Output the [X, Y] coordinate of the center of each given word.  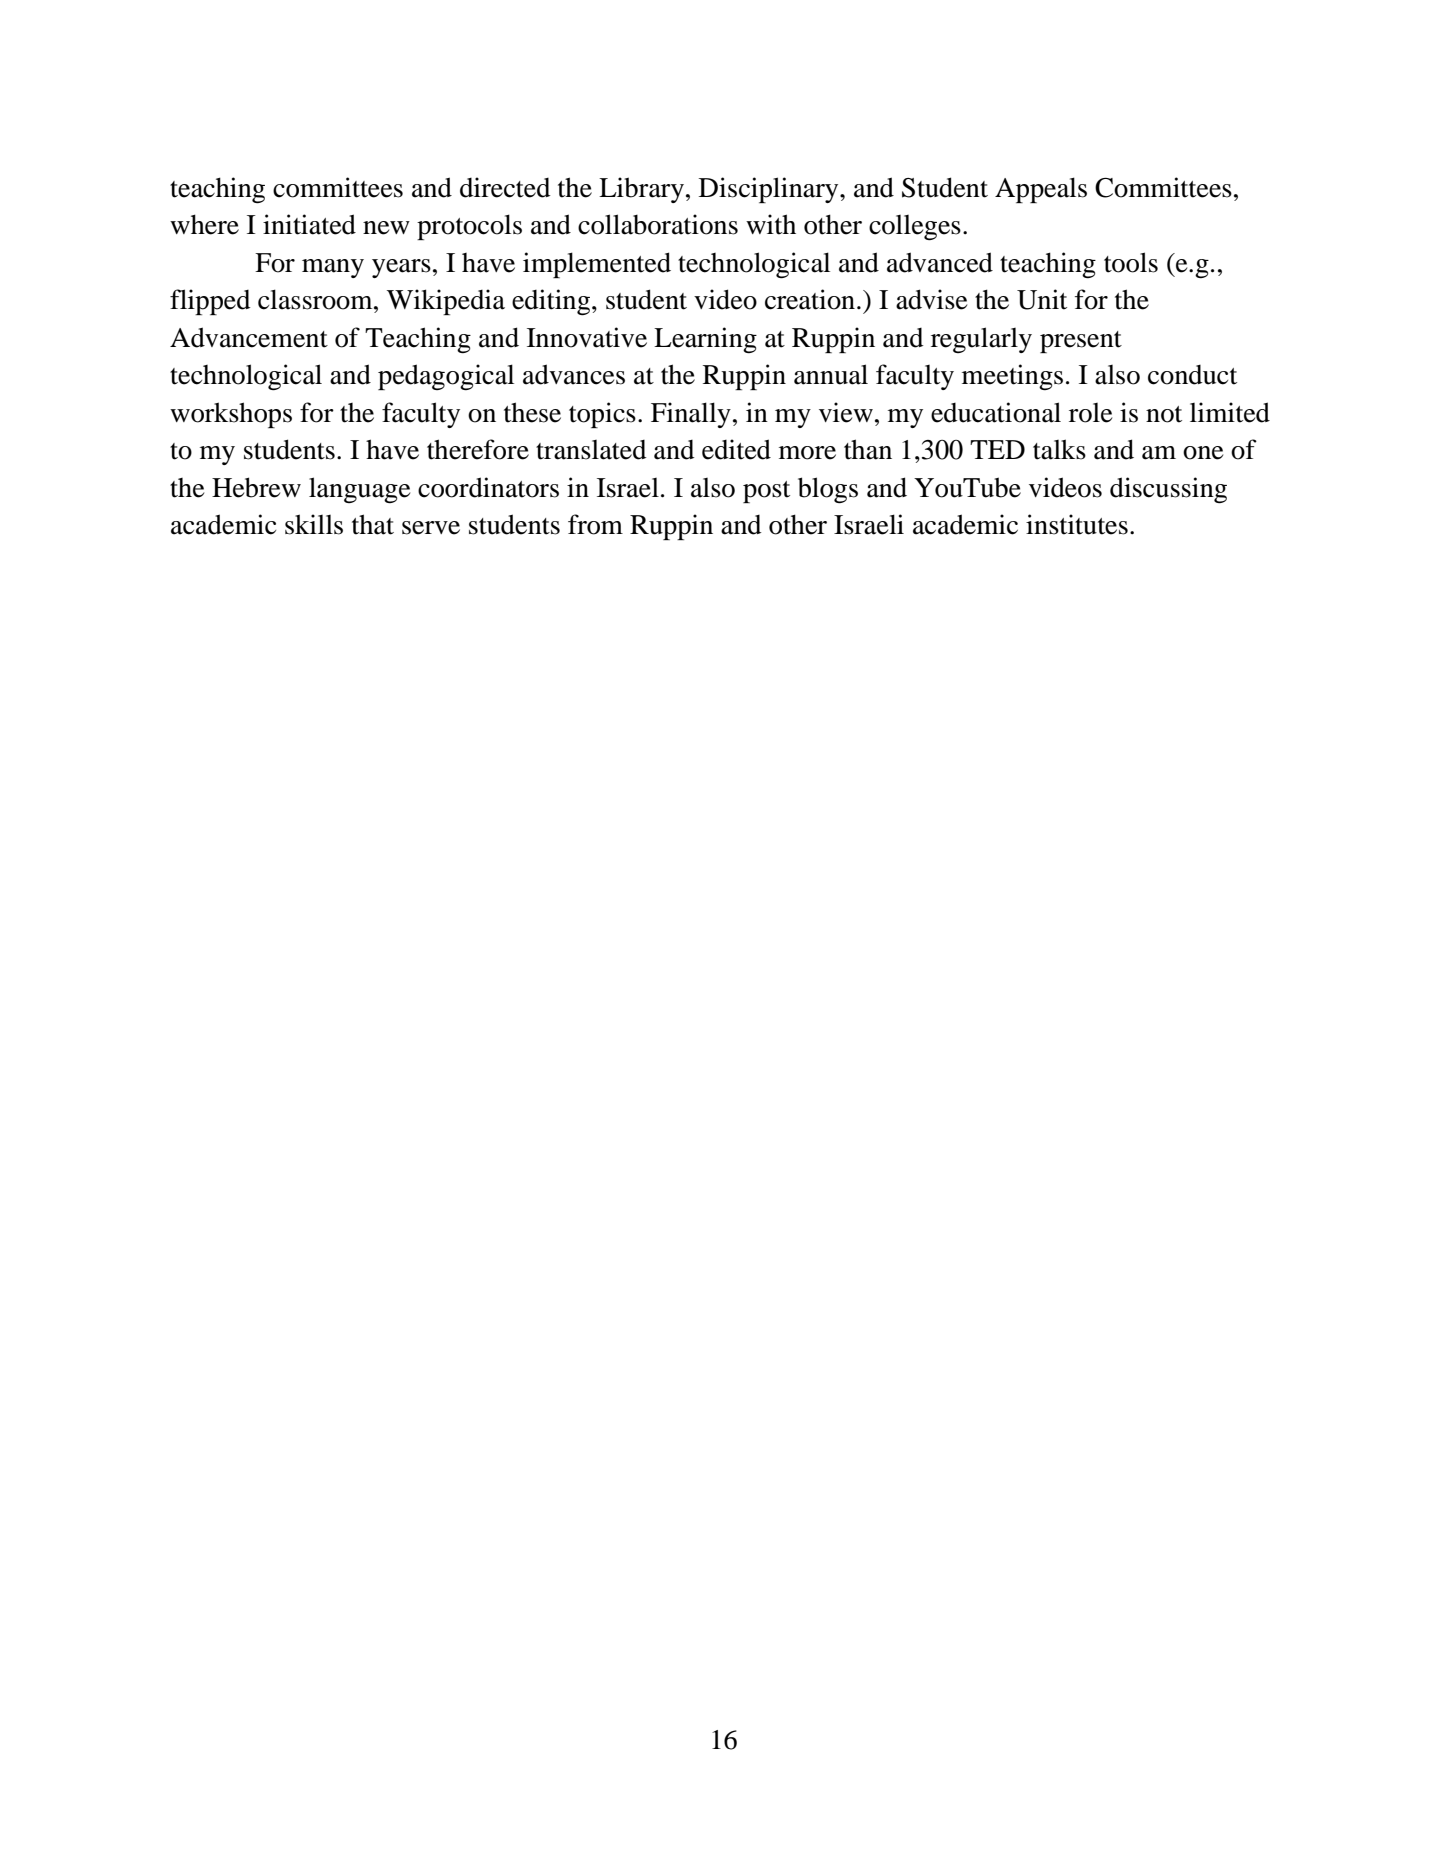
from [595, 524]
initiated [309, 224]
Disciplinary [770, 190]
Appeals [1041, 190]
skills [314, 524]
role [1090, 413]
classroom [316, 299]
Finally [691, 415]
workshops [231, 415]
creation [810, 299]
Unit [1042, 299]
